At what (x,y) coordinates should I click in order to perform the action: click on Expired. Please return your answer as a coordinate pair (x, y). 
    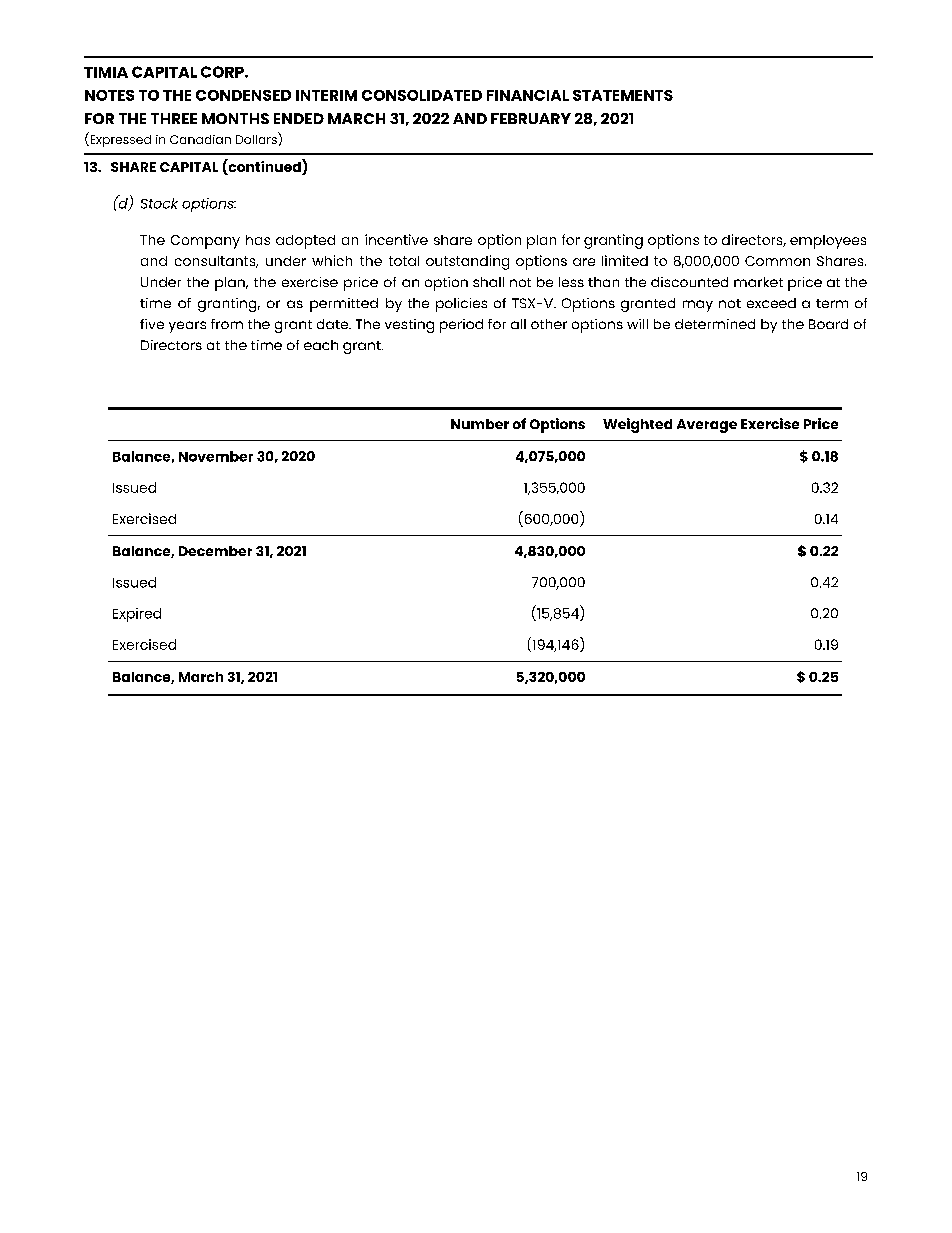
    Looking at the image, I should click on (137, 615).
